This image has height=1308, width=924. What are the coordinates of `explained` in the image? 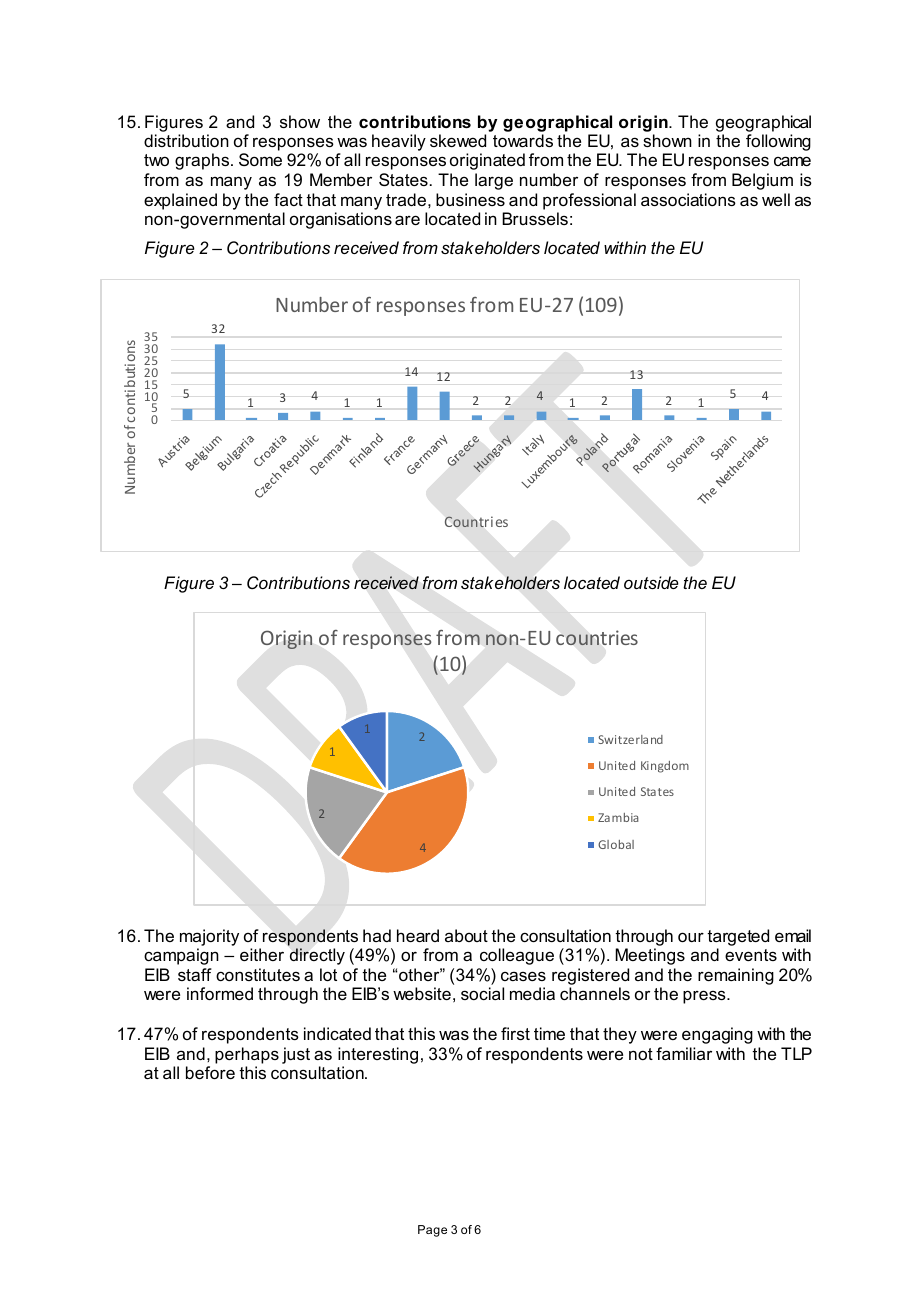 It's located at (180, 201).
